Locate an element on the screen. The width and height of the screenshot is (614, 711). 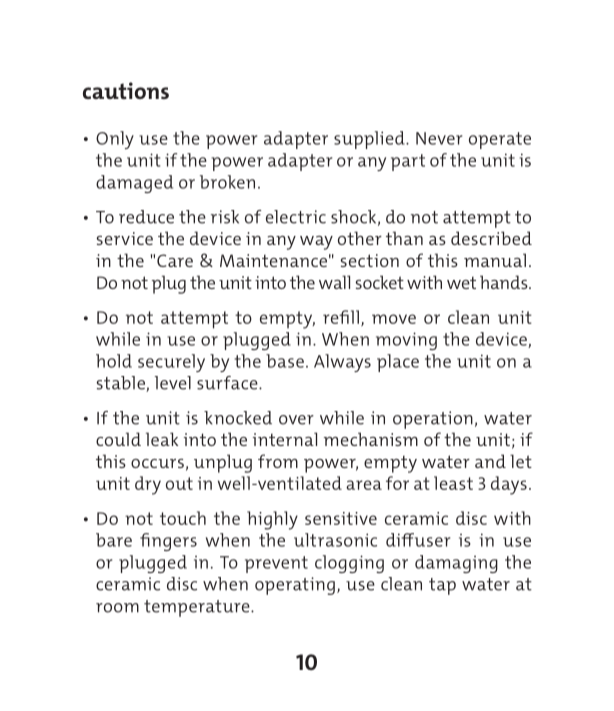
supplied is located at coordinates (370, 140).
